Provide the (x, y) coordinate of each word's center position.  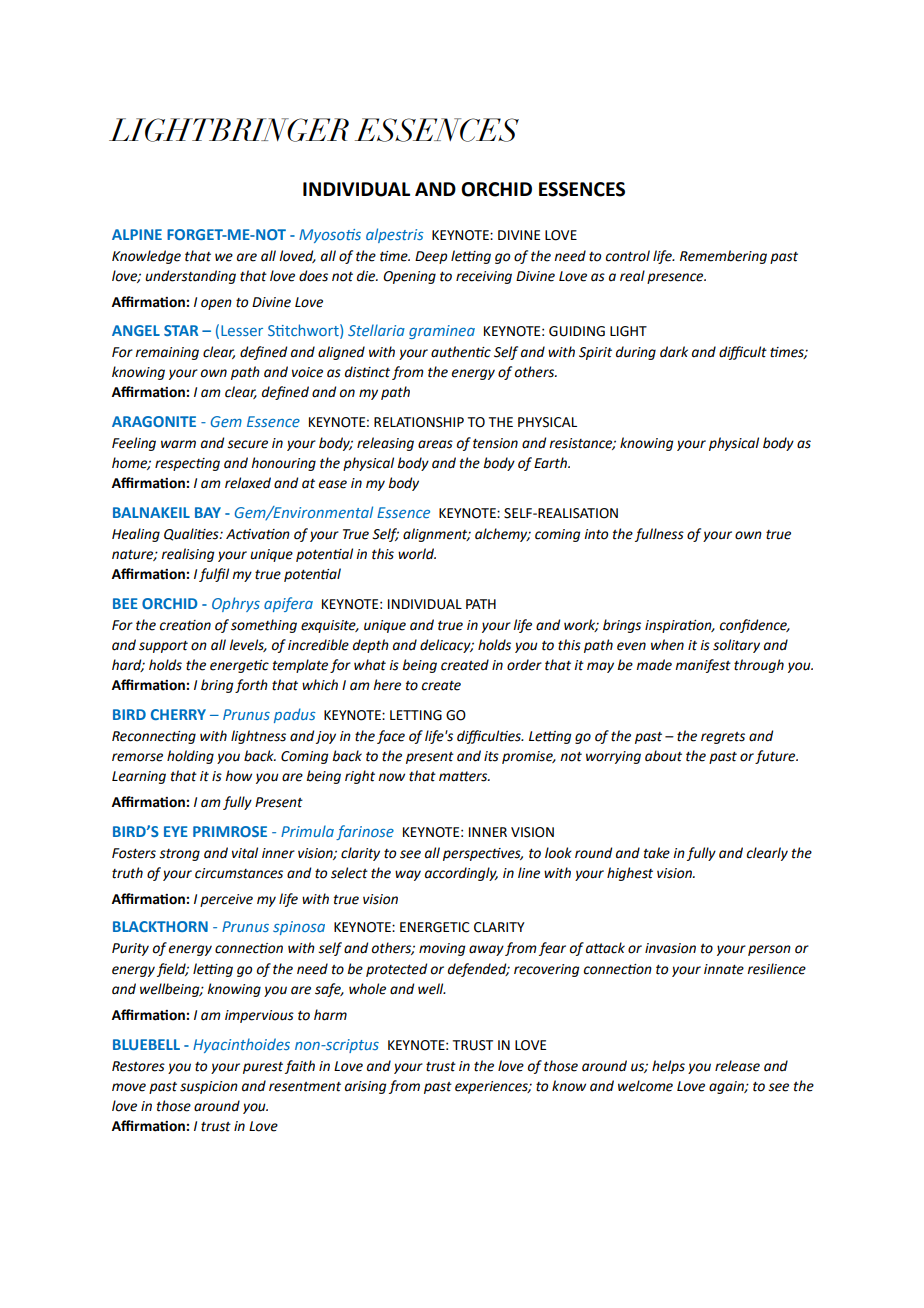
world (417, 554)
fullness (659, 535)
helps (668, 1067)
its (491, 756)
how (238, 776)
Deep (431, 257)
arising (366, 1087)
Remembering (723, 257)
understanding (190, 277)
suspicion (209, 1087)
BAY (208, 512)
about (663, 756)
